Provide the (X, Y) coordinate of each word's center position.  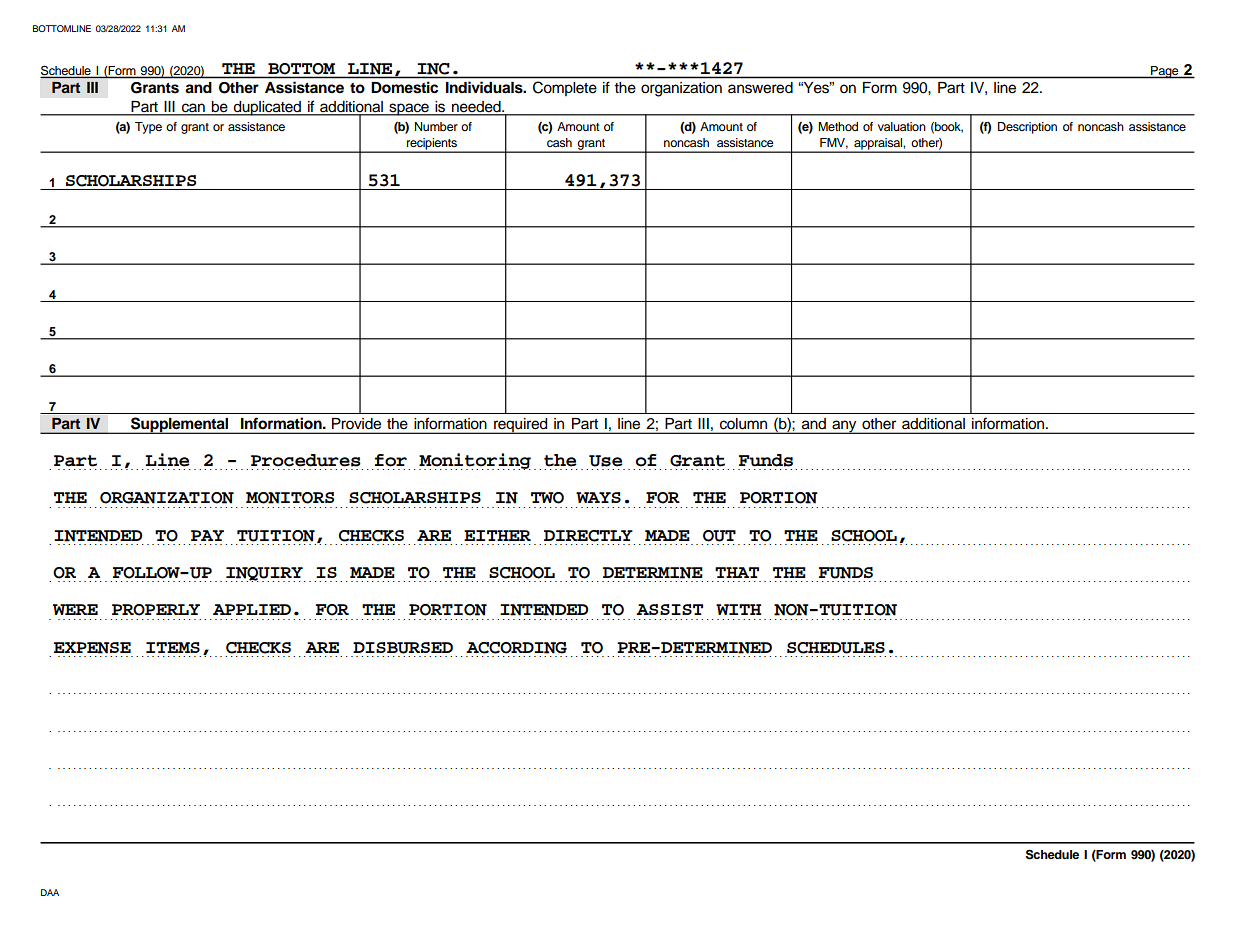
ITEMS (173, 647)
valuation (902, 126)
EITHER (497, 535)
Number (436, 126)
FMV (834, 143)
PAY (207, 535)
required (521, 426)
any (844, 427)
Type (148, 128)
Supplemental (180, 425)
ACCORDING (516, 648)
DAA (50, 892)
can (193, 109)
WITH (738, 609)
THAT (737, 572)
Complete (565, 88)
